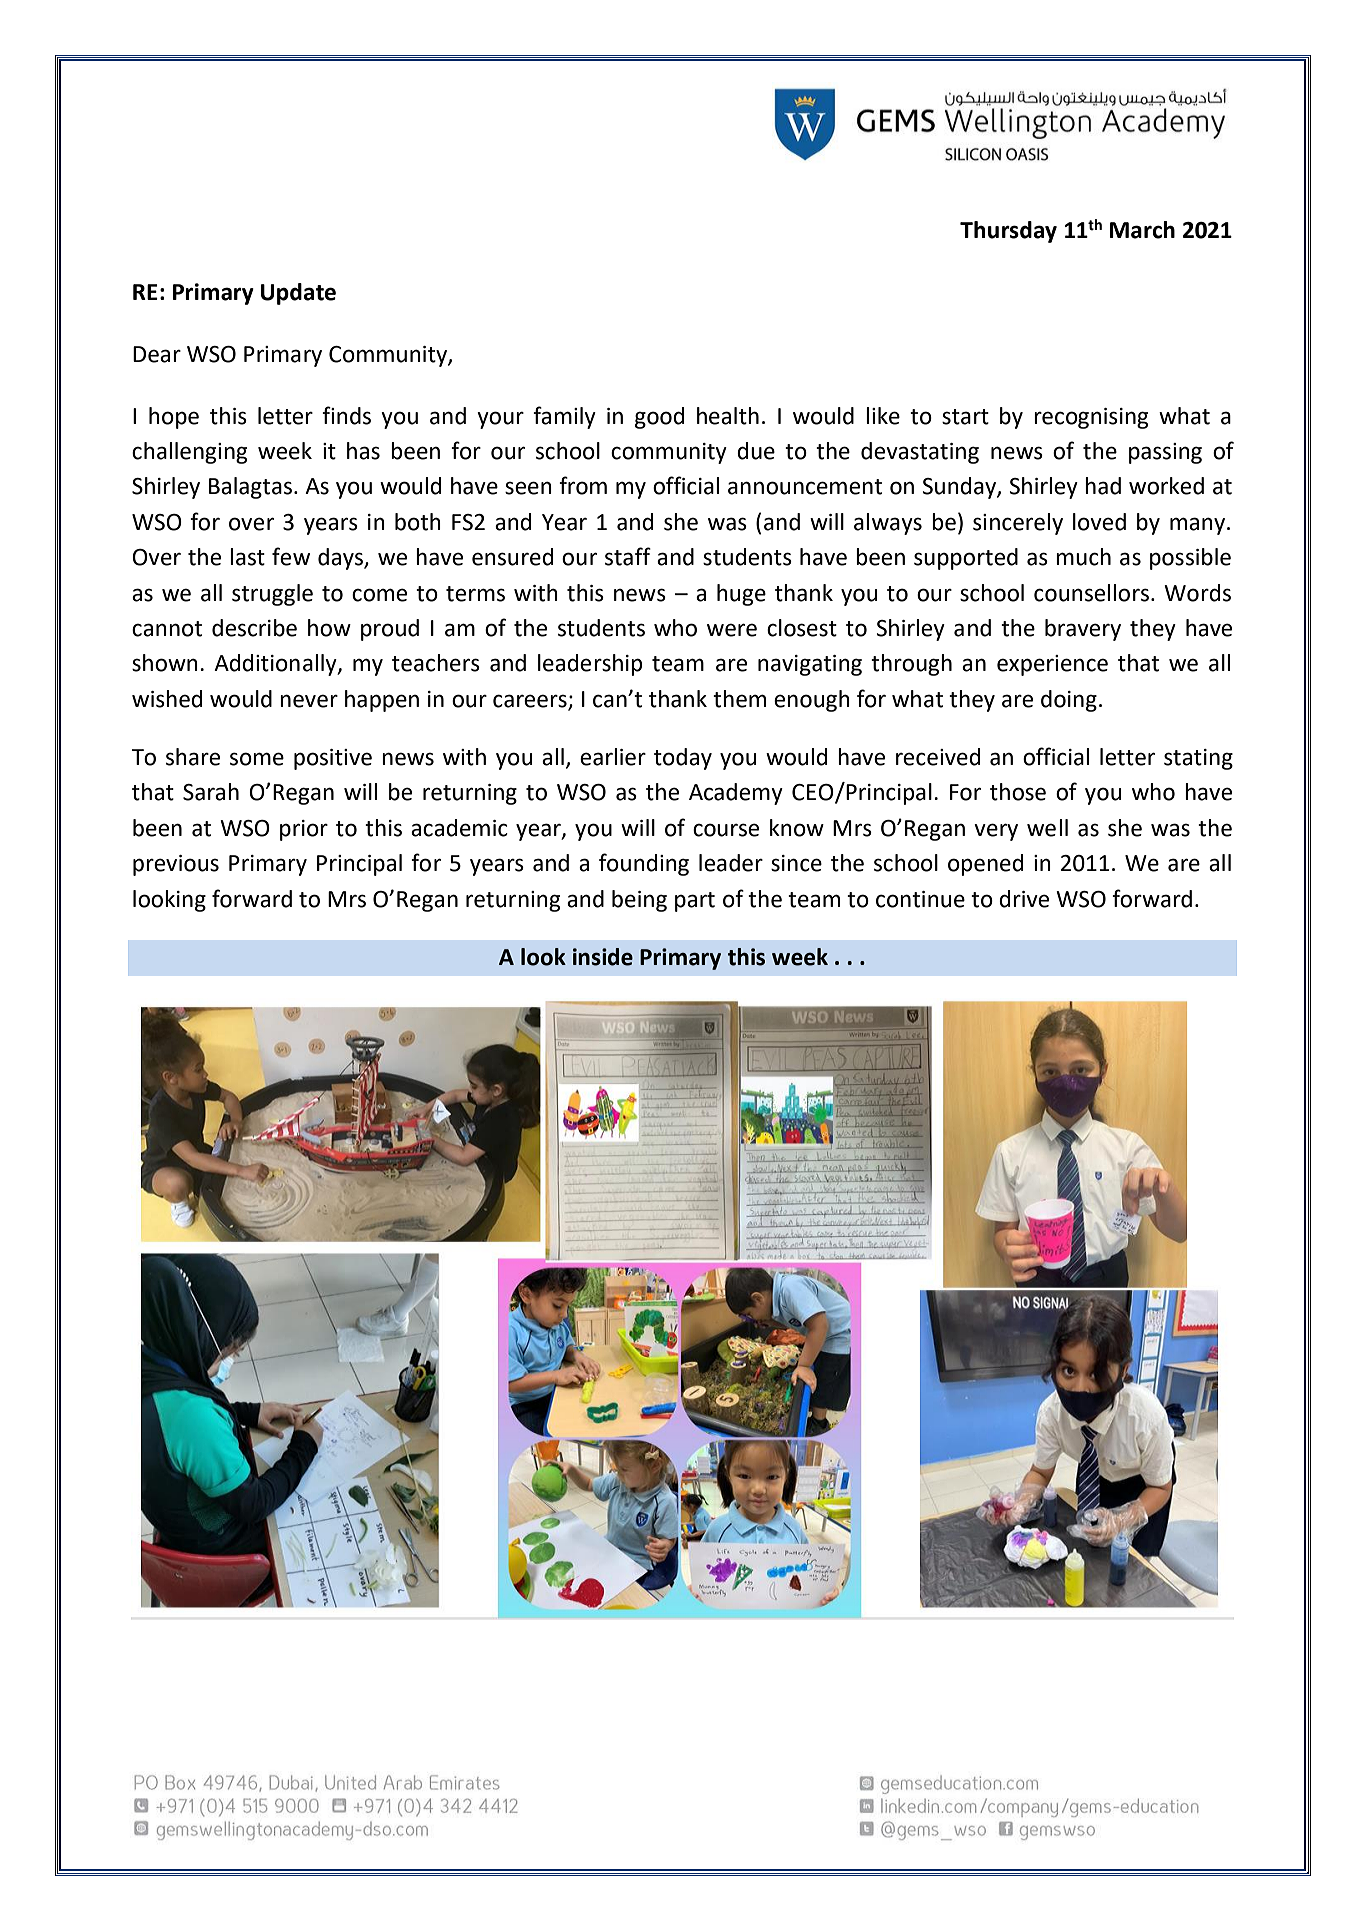  What do you see at coordinates (1093, 593) in the screenshot?
I see `counsellors` at bounding box center [1093, 593].
